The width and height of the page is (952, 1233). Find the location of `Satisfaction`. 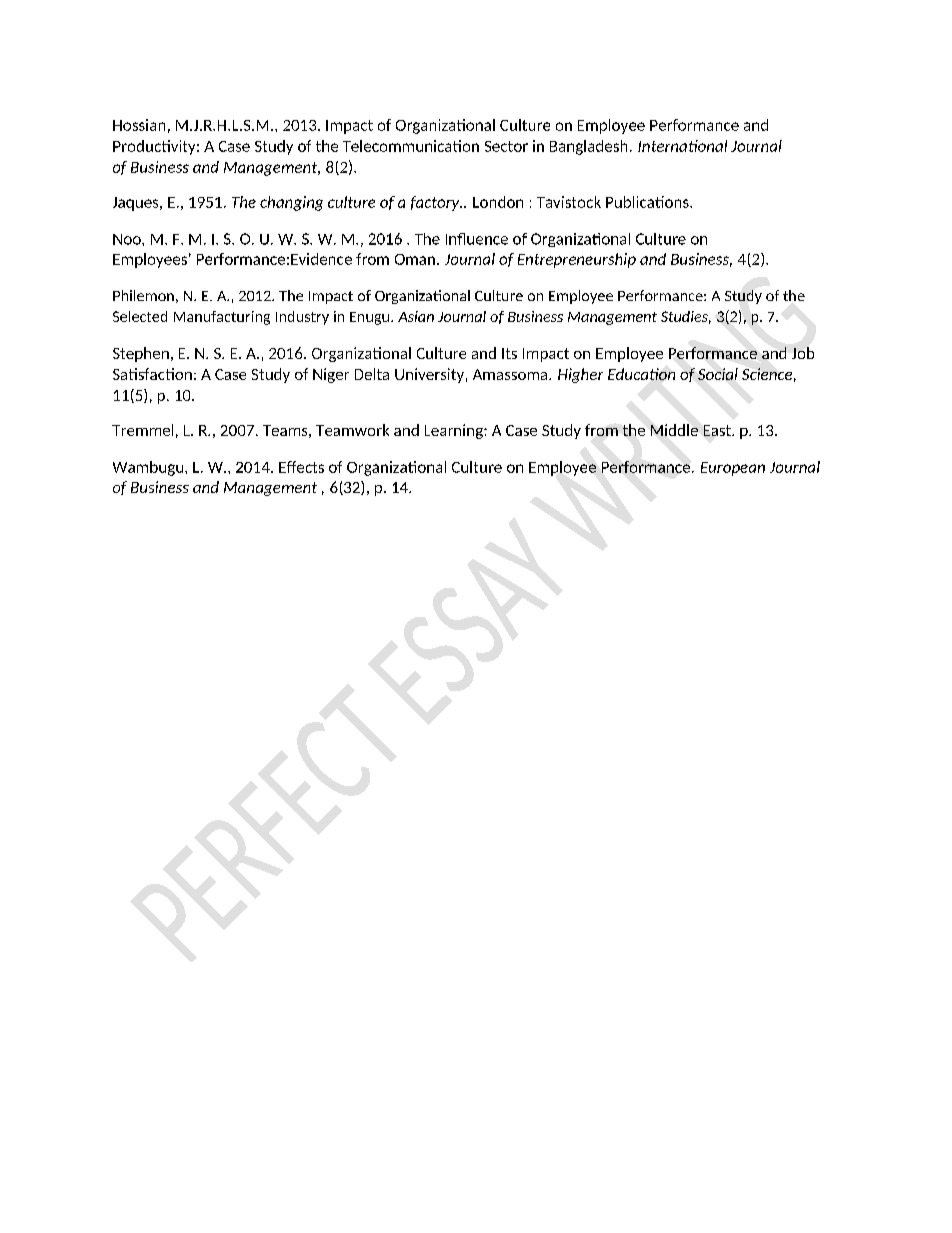

Satisfaction is located at coordinates (152, 374).
